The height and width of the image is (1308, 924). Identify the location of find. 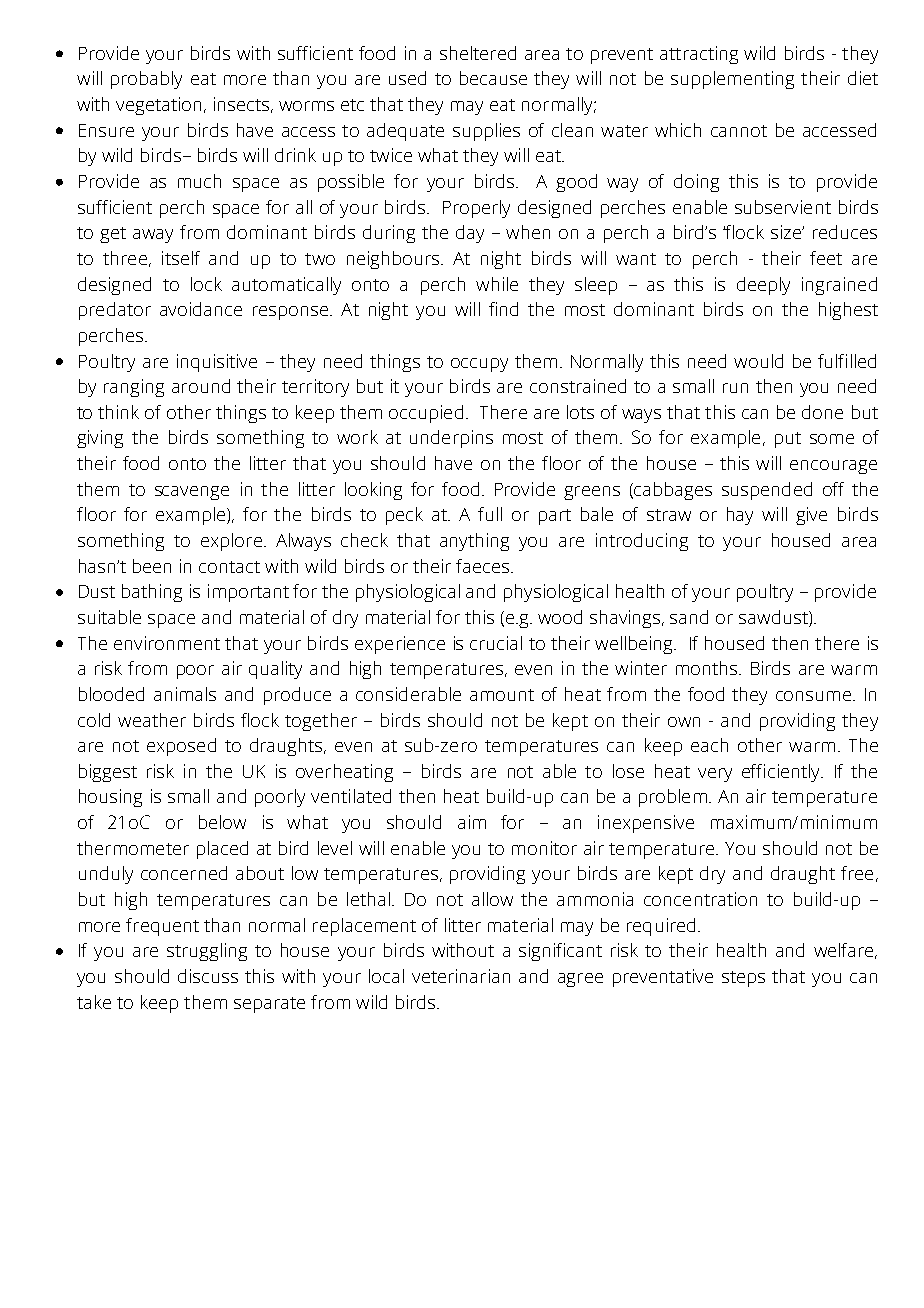
(503, 309).
